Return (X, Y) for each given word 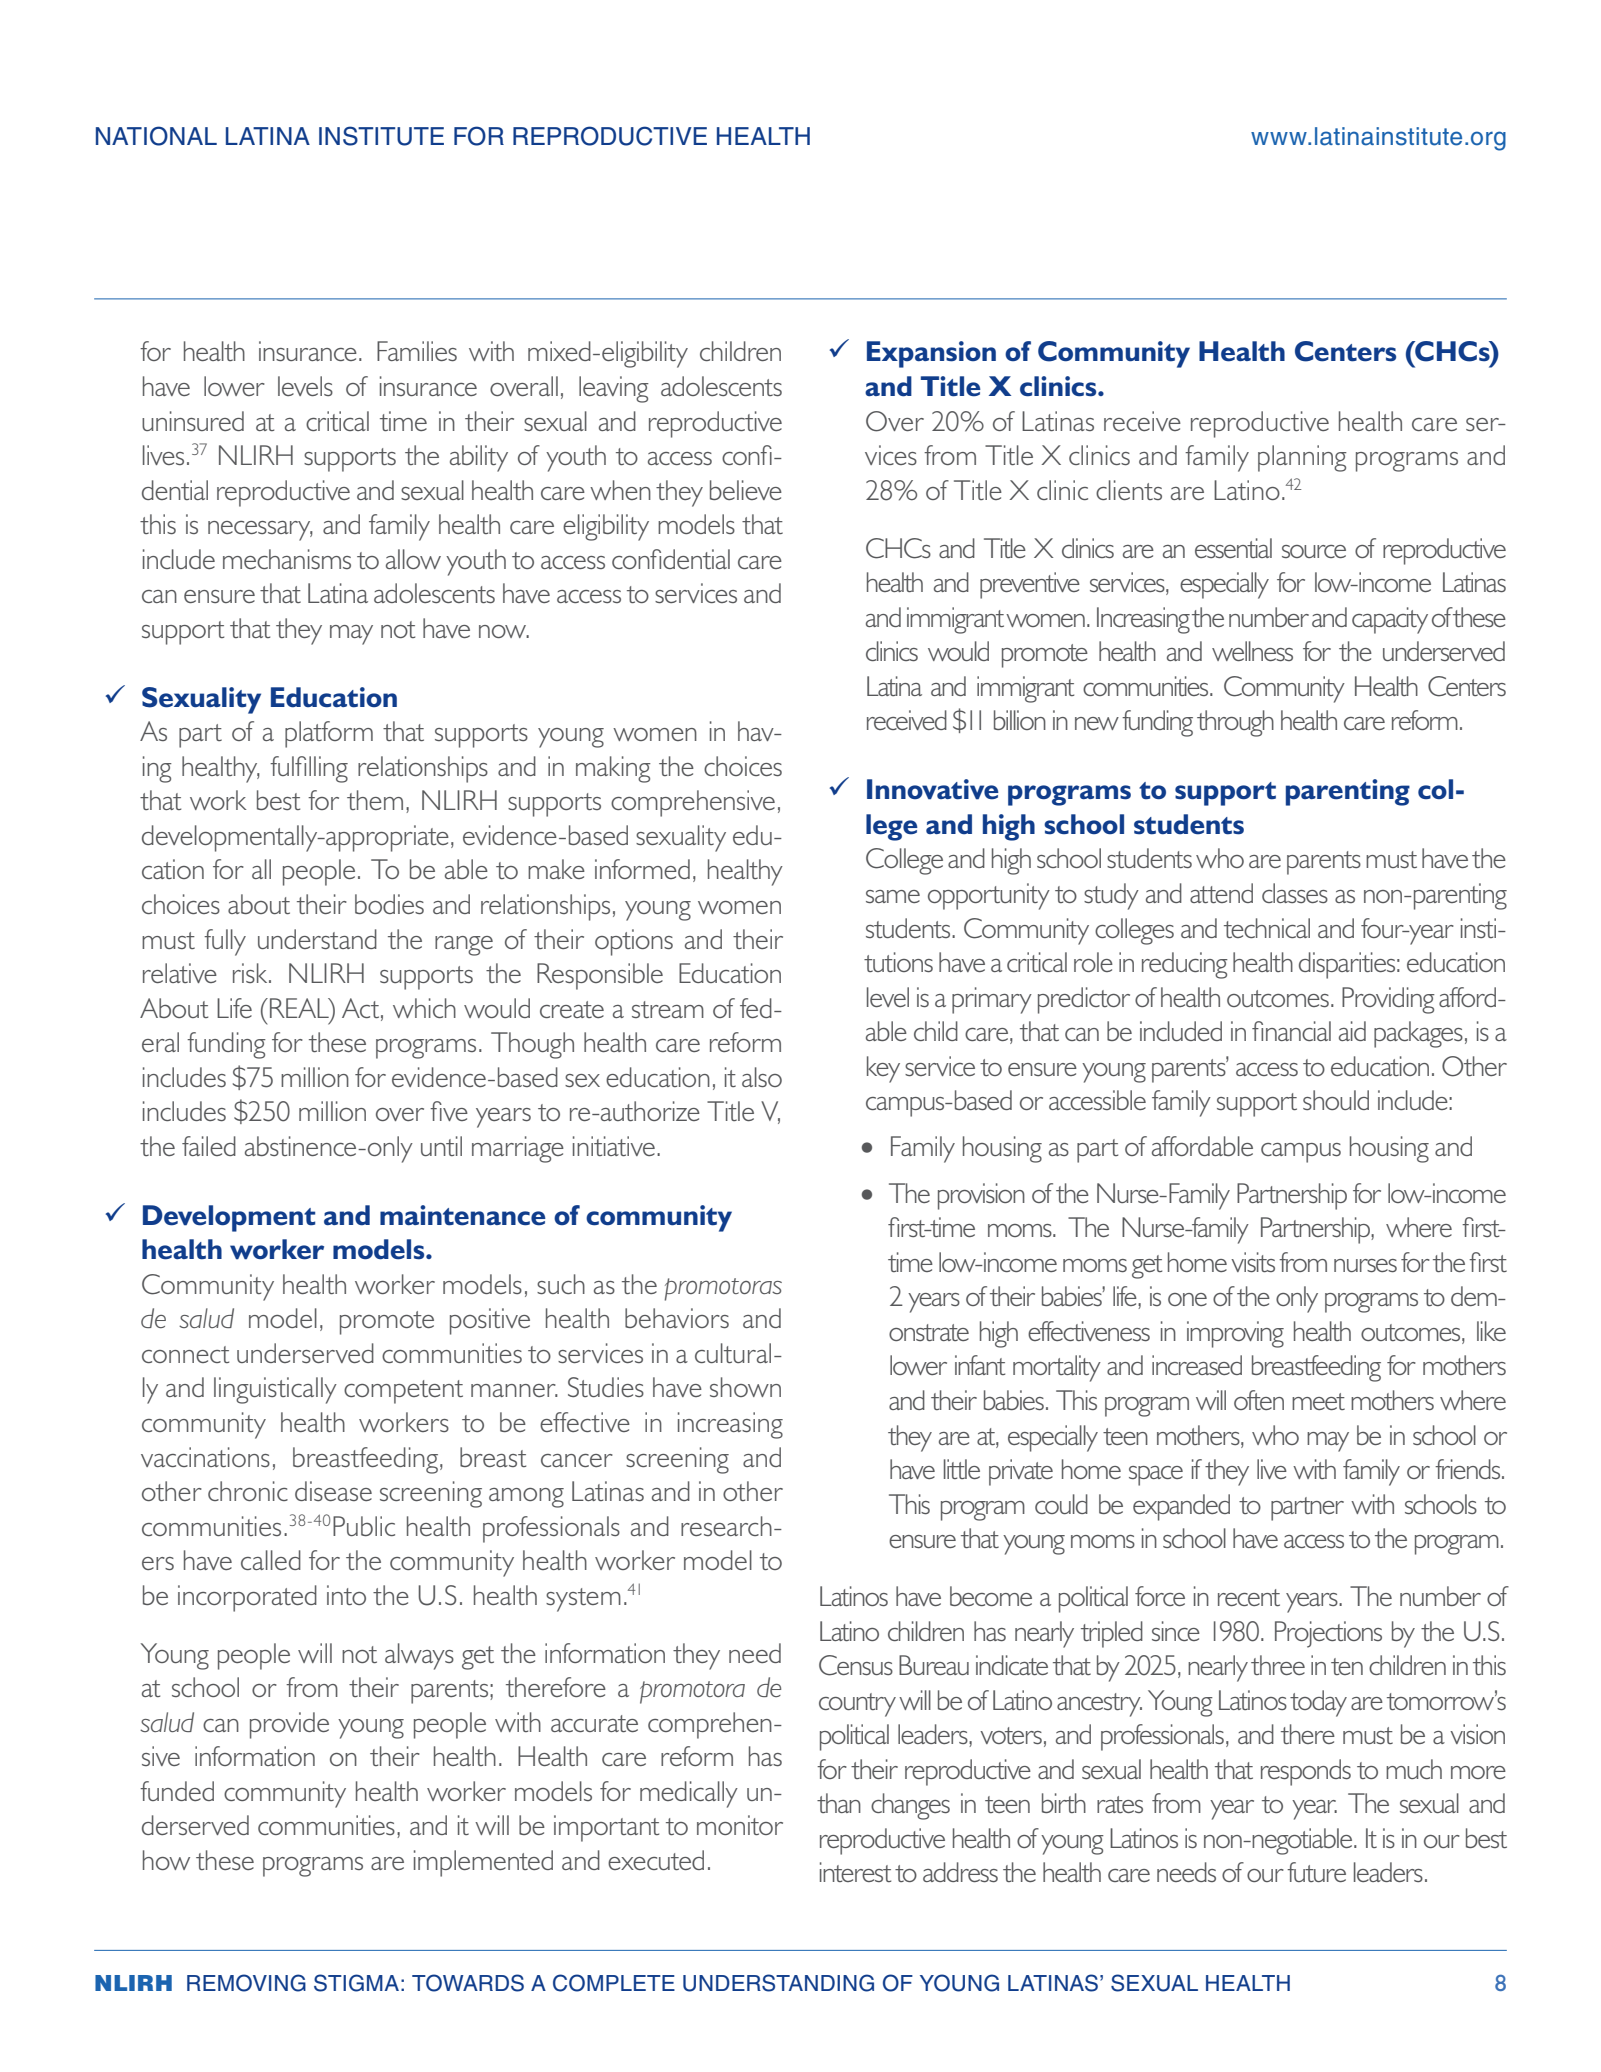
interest (855, 1872)
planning (1302, 458)
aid (1352, 1031)
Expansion (931, 354)
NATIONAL (156, 136)
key (883, 1069)
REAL (300, 1008)
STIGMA (356, 1983)
